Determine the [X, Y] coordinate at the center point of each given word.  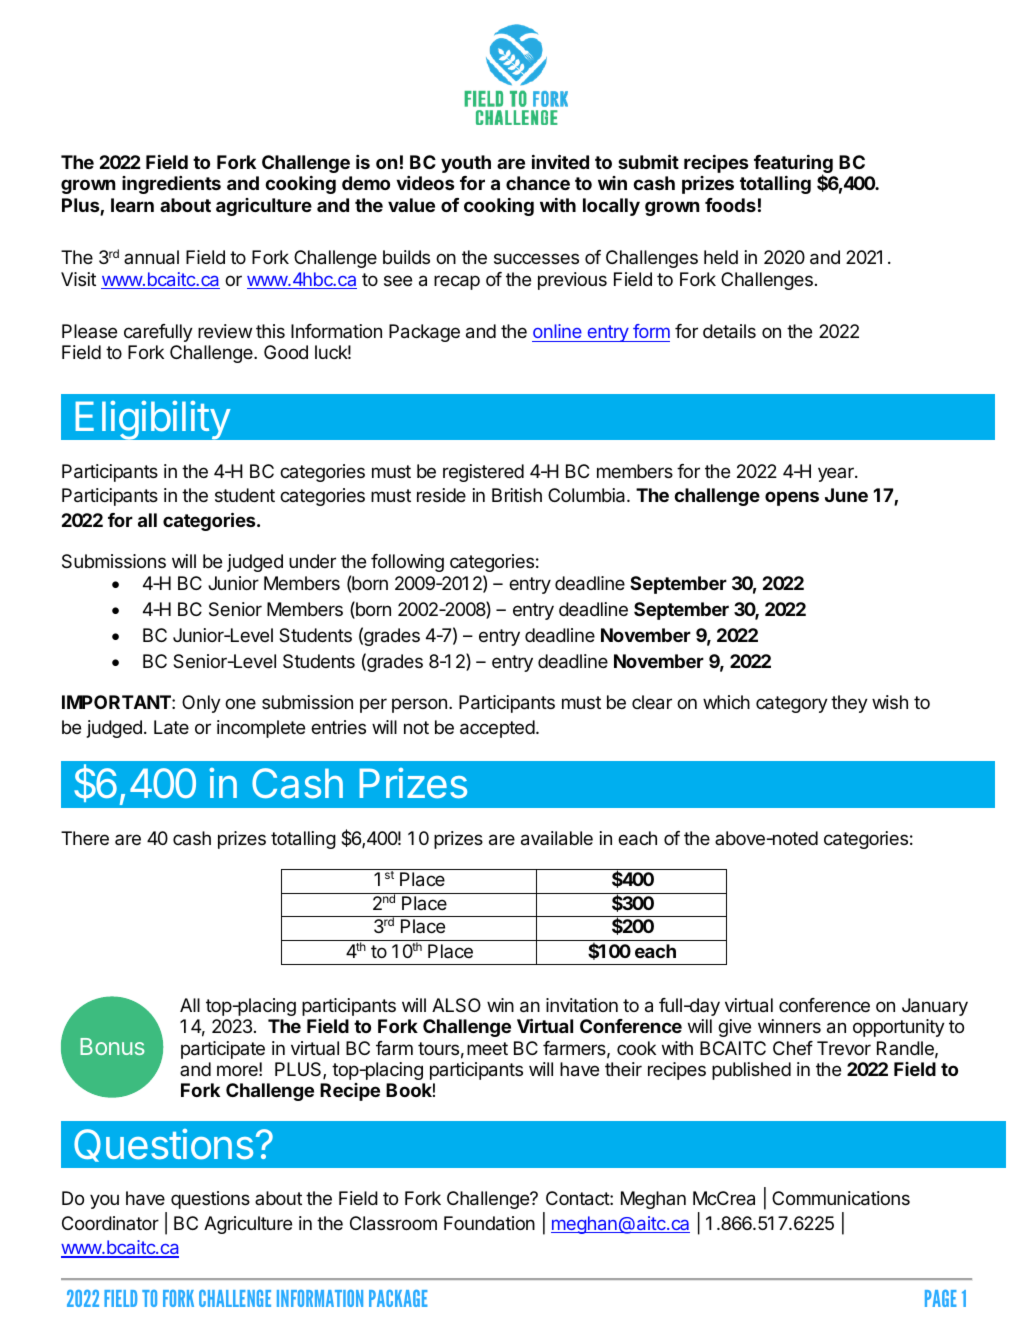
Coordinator [110, 1223]
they [849, 704]
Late [171, 727]
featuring [793, 165]
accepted [497, 729]
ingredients [171, 185]
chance [538, 183]
